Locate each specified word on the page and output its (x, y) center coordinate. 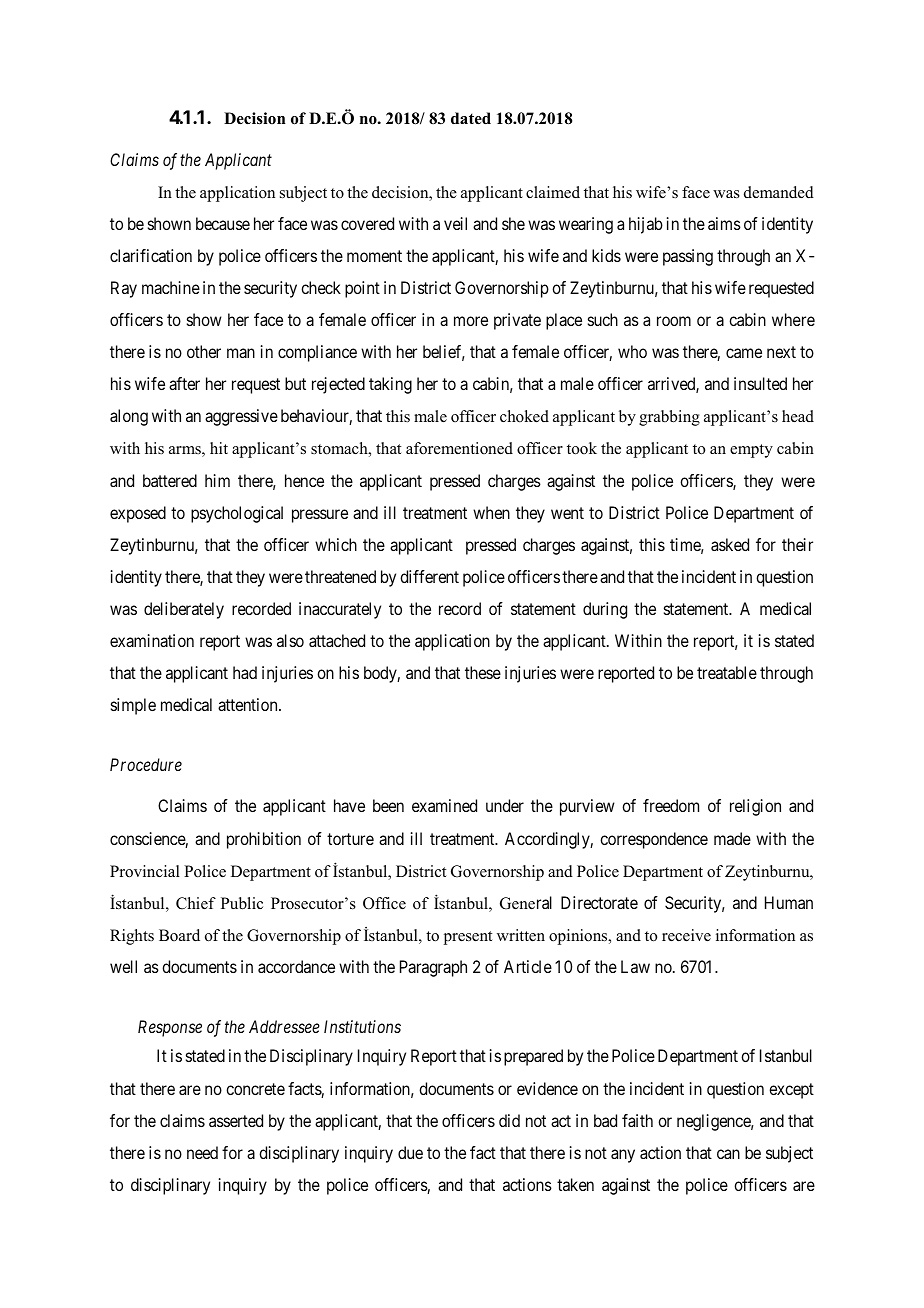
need (202, 1152)
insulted (760, 383)
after (184, 383)
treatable (727, 672)
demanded (779, 192)
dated (471, 118)
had (245, 672)
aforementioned (459, 448)
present (468, 938)
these (483, 672)
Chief (196, 903)
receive (686, 935)
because (223, 223)
